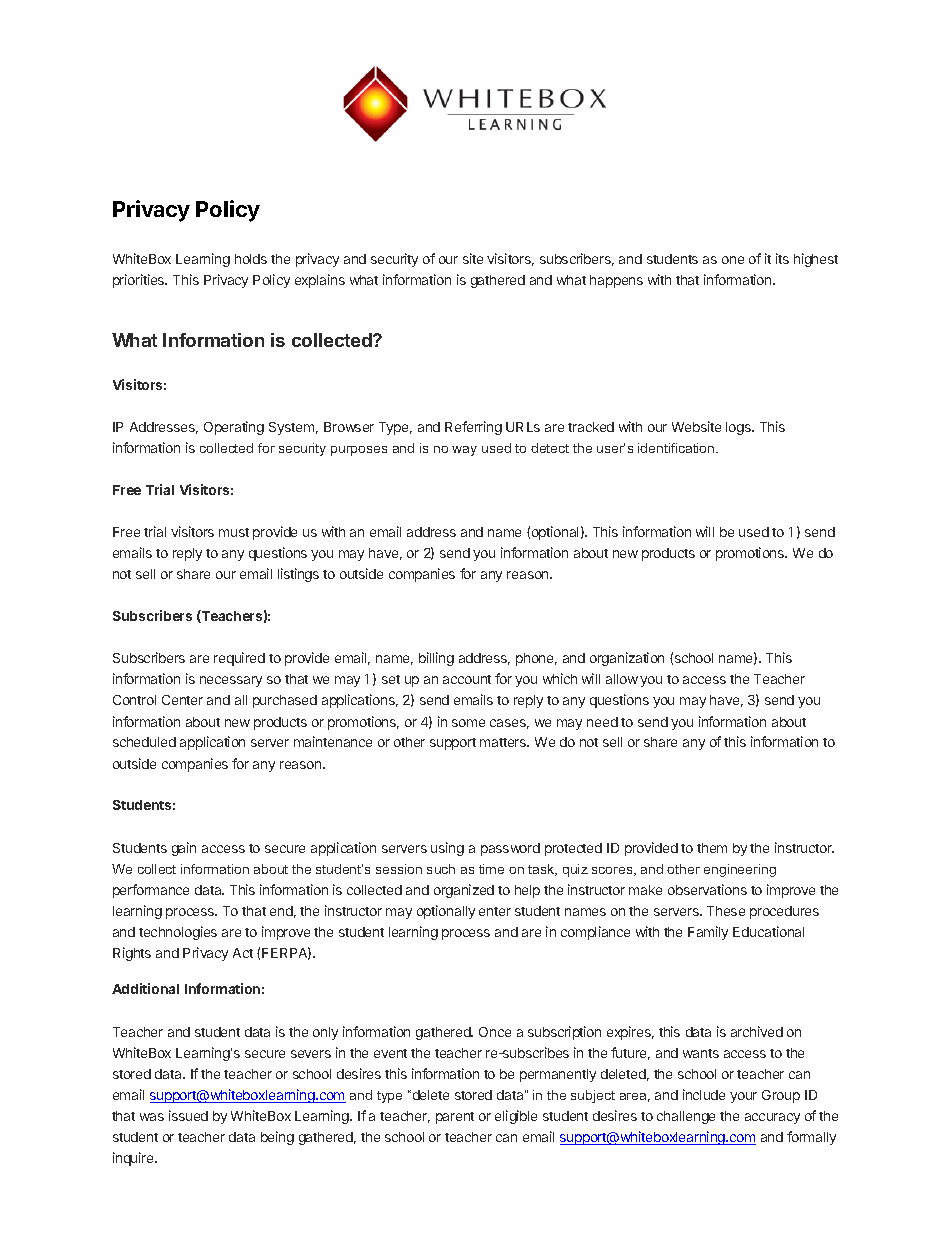  I want to click on allow, so click(622, 679).
